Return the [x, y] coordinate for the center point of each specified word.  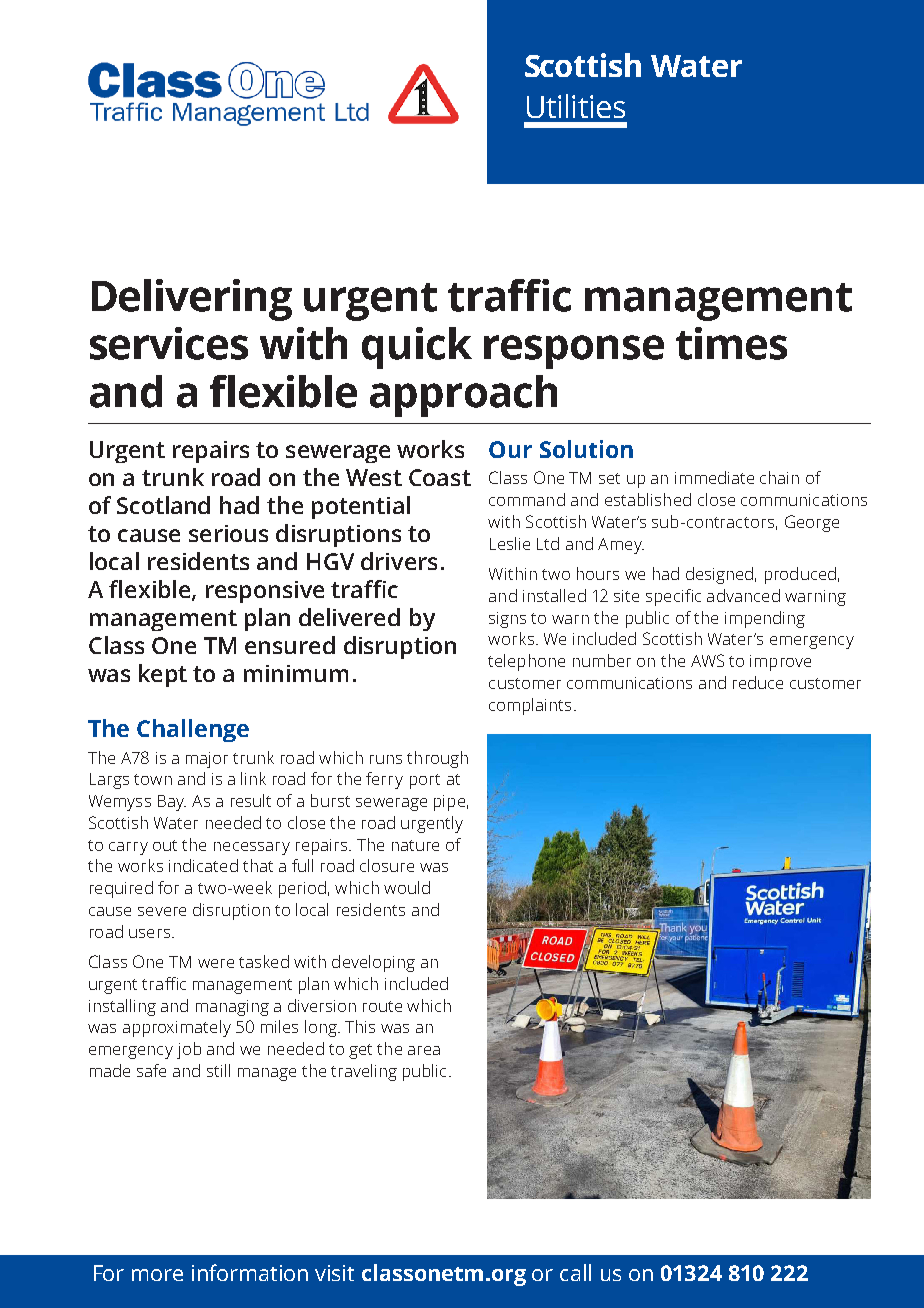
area [424, 1050]
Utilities [576, 106]
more [157, 1275]
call [575, 1272]
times [731, 343]
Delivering [192, 300]
